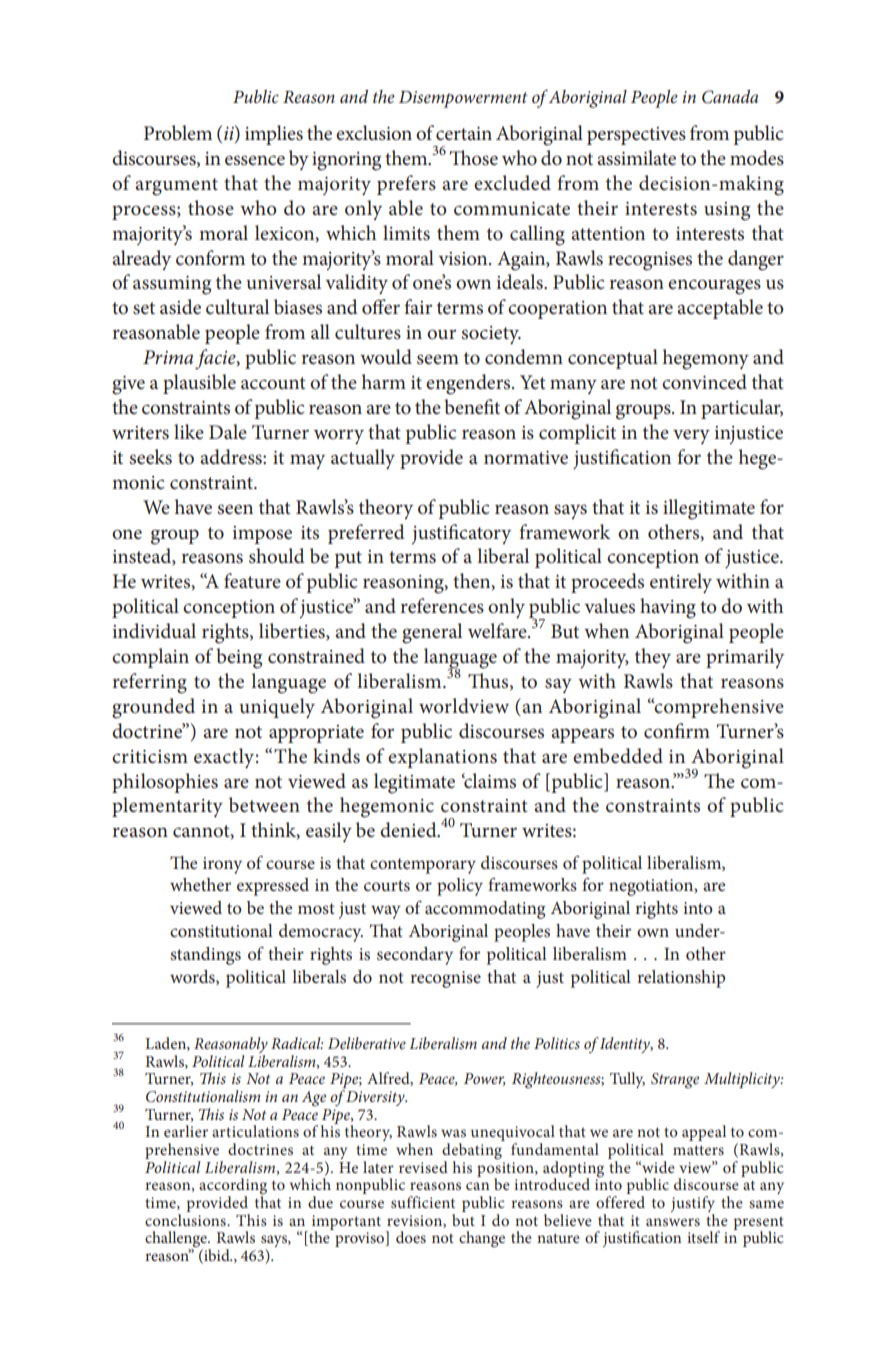 The image size is (896, 1345). Describe the element at coordinates (186, 1218) in the screenshot. I see `conclusions` at that location.
